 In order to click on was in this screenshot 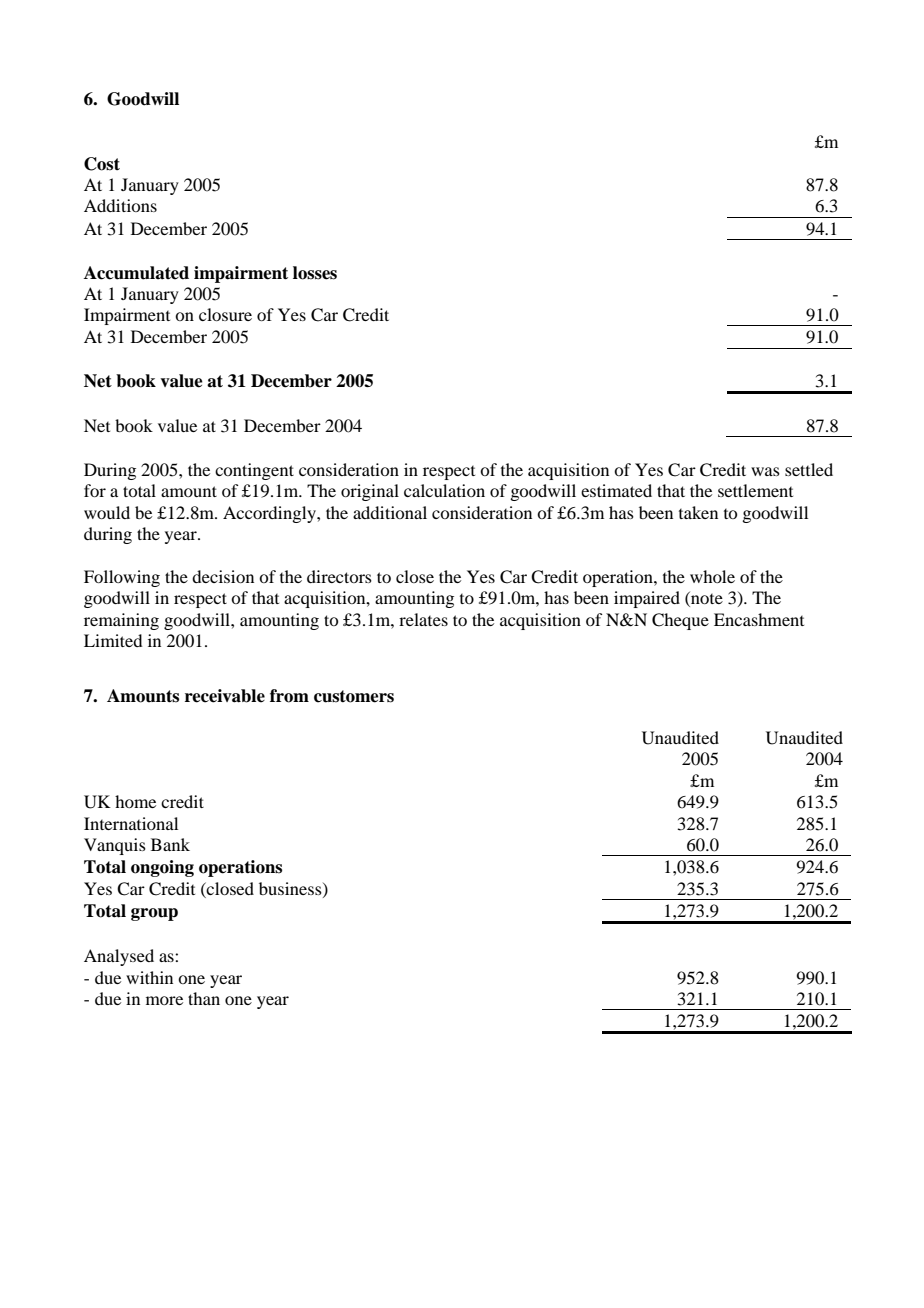, I will do `click(765, 471)`.
